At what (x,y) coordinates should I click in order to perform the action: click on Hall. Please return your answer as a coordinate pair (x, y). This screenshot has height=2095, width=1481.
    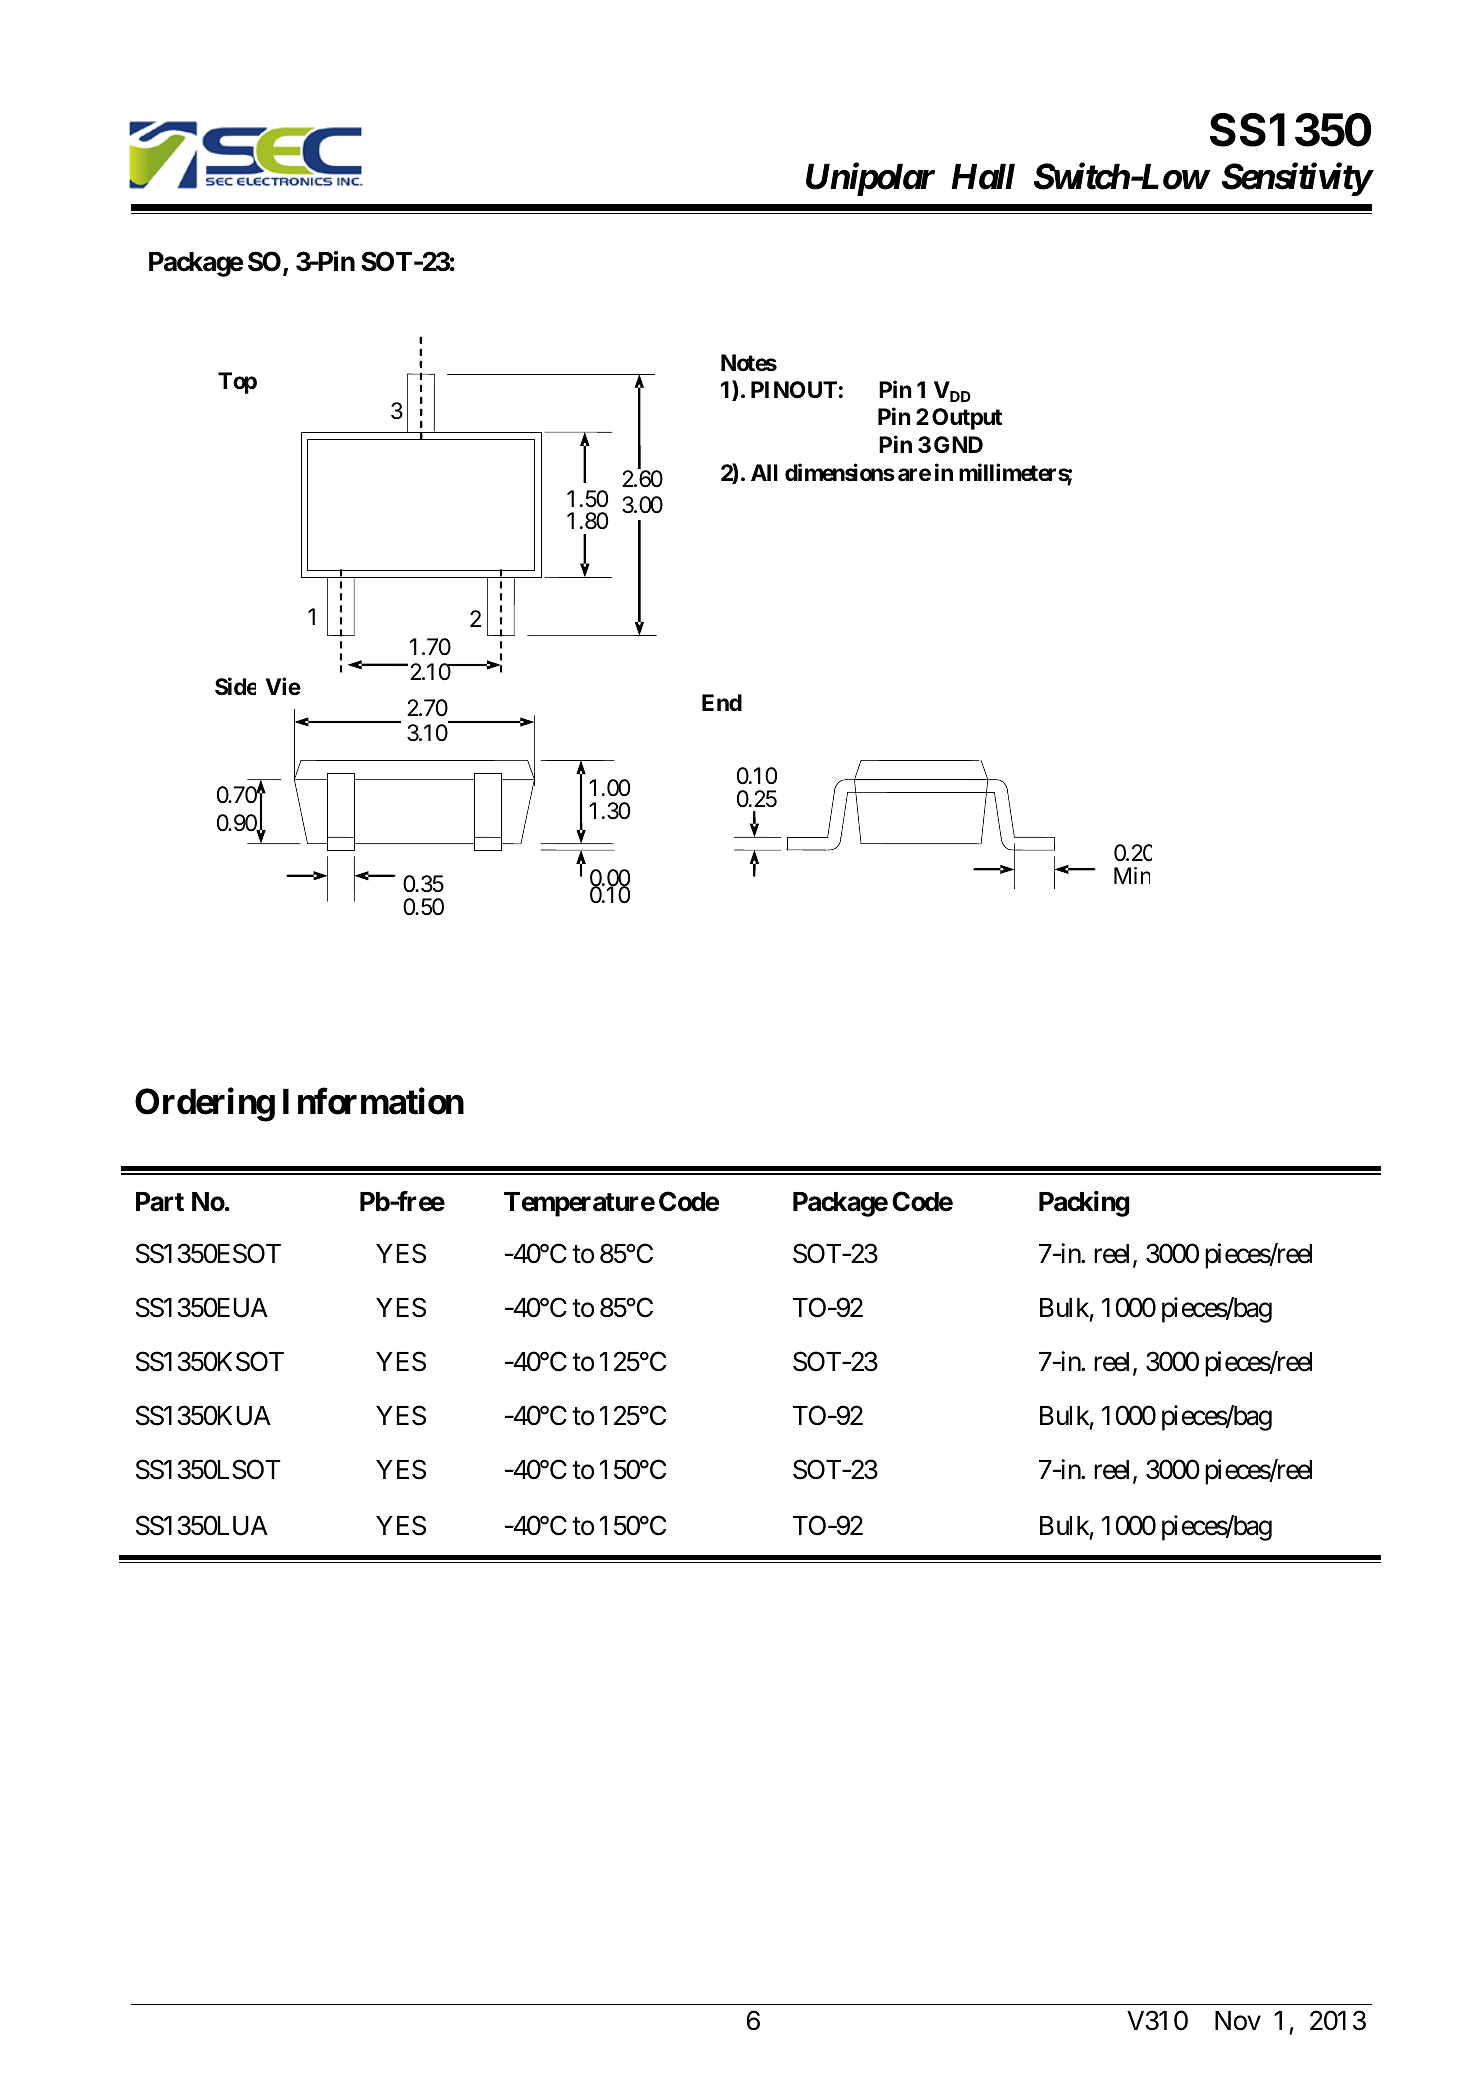
    Looking at the image, I should click on (983, 176).
